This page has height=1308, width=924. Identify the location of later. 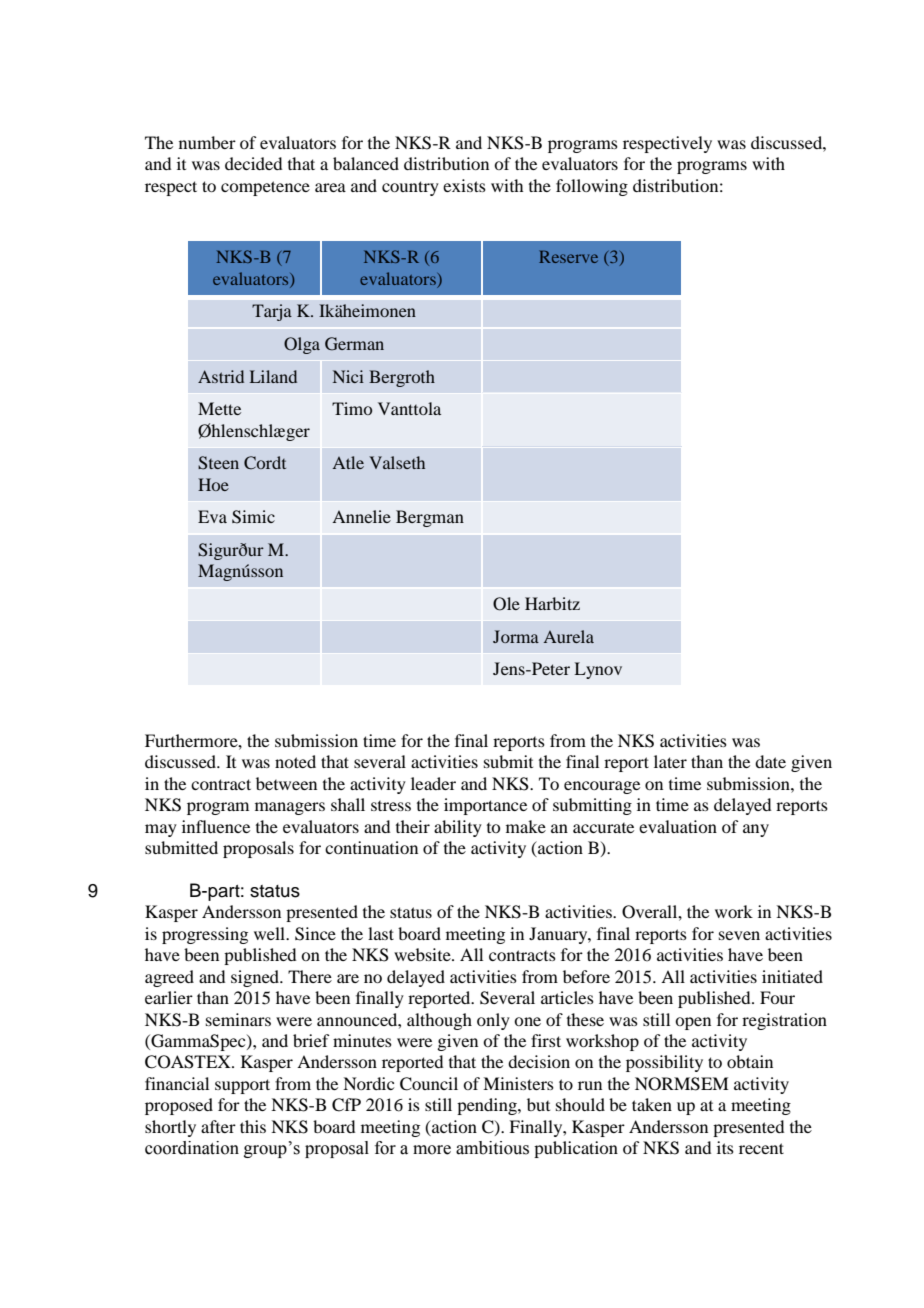
(670, 761).
